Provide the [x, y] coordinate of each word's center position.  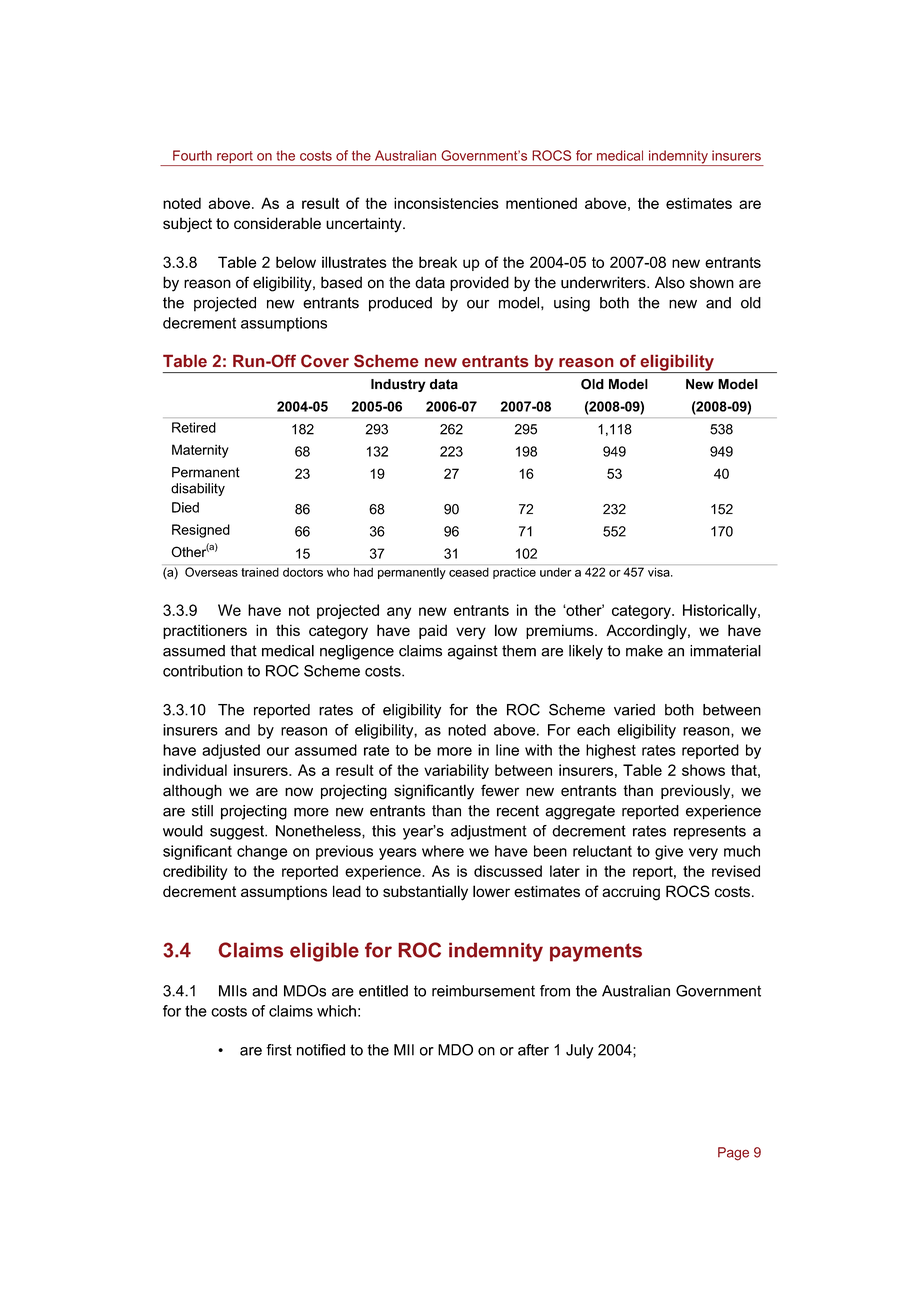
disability [198, 489]
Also [670, 282]
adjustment [489, 832]
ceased [469, 572]
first [279, 1050]
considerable [277, 223]
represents [710, 832]
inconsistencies [446, 203]
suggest [238, 832]
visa [660, 572]
